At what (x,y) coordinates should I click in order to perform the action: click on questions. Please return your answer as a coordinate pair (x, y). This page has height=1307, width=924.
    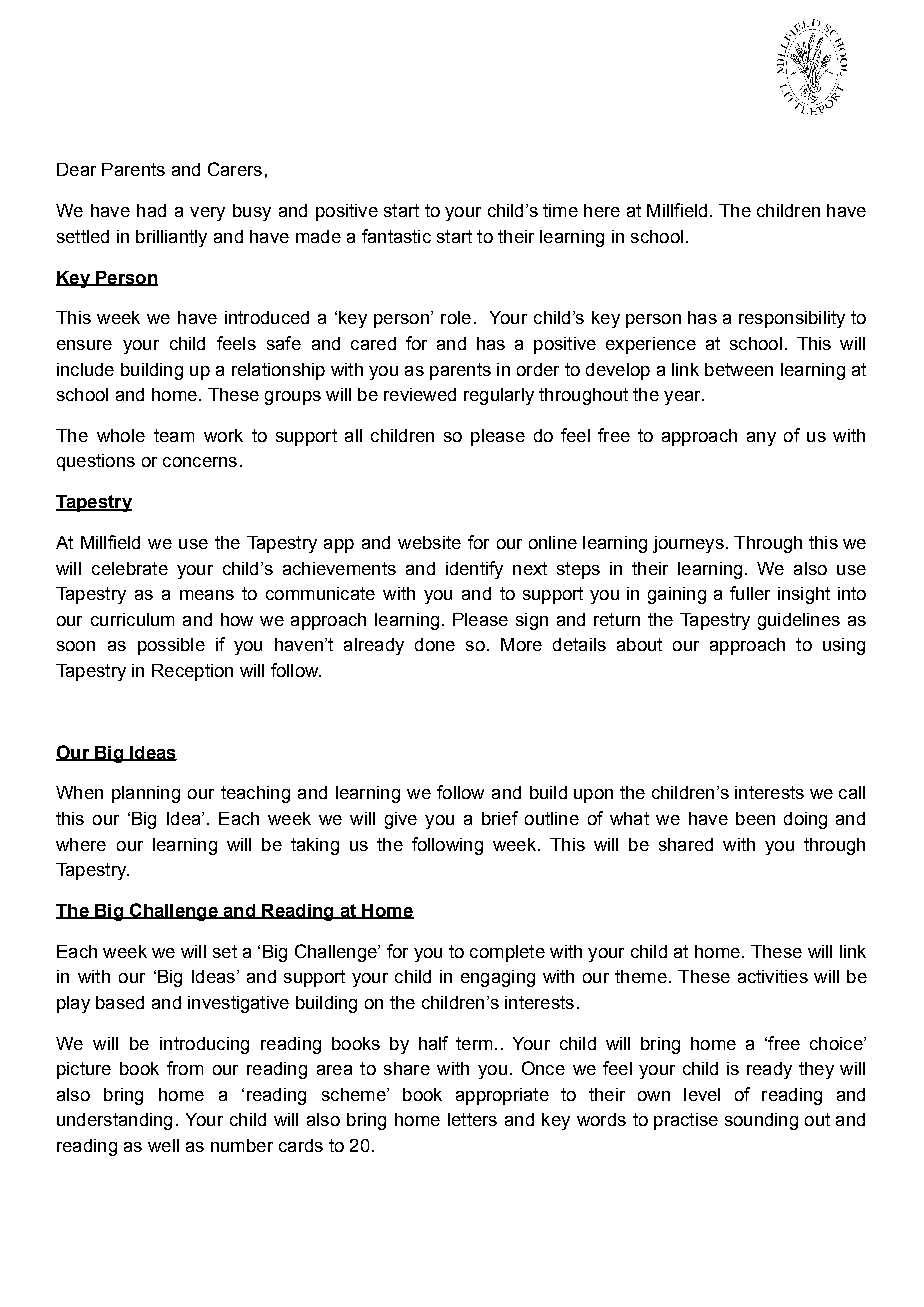
    Looking at the image, I should click on (96, 462).
